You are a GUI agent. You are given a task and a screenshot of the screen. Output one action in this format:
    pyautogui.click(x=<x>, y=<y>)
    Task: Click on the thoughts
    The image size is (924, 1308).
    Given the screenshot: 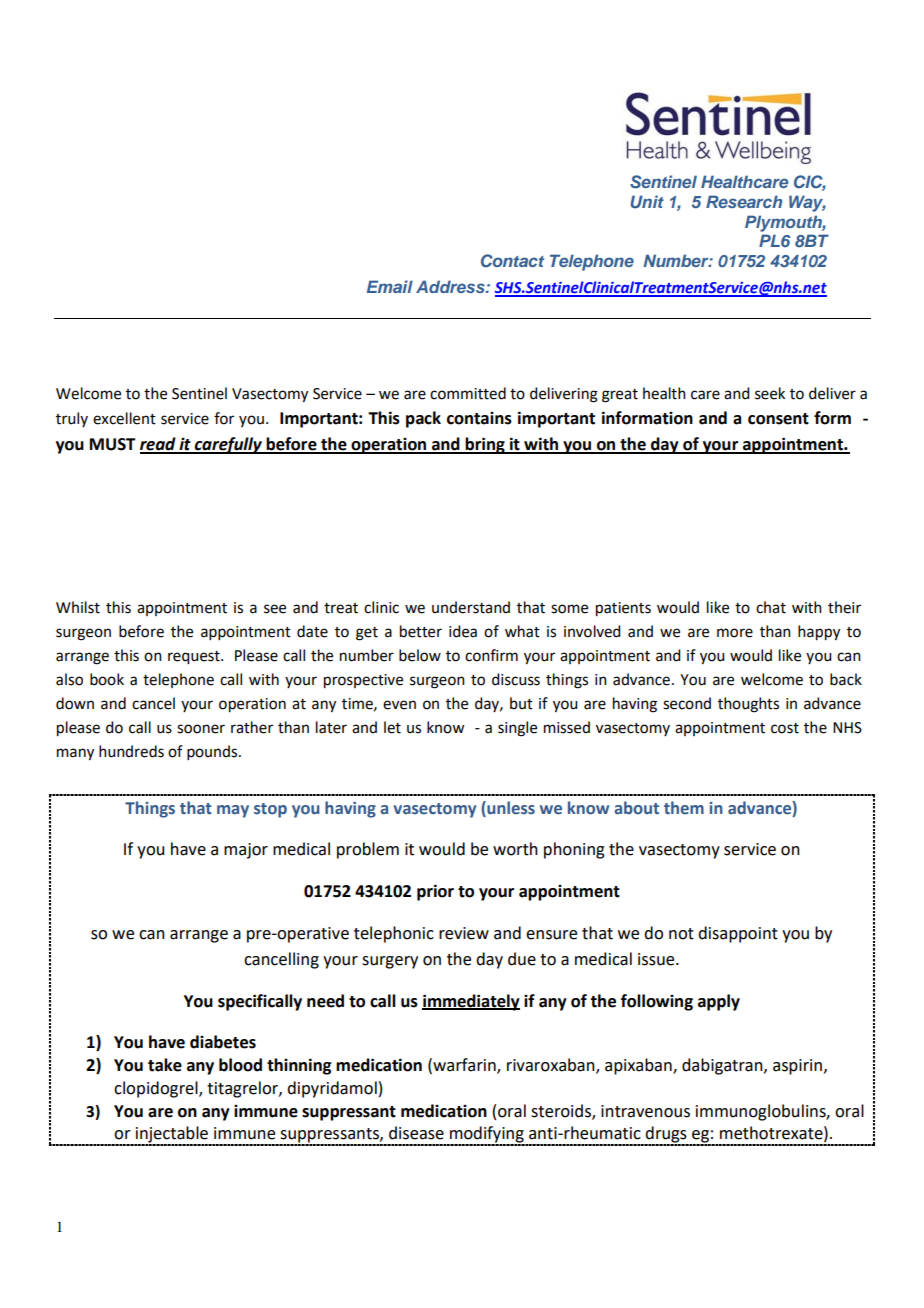 What is the action you would take?
    pyautogui.click(x=748, y=705)
